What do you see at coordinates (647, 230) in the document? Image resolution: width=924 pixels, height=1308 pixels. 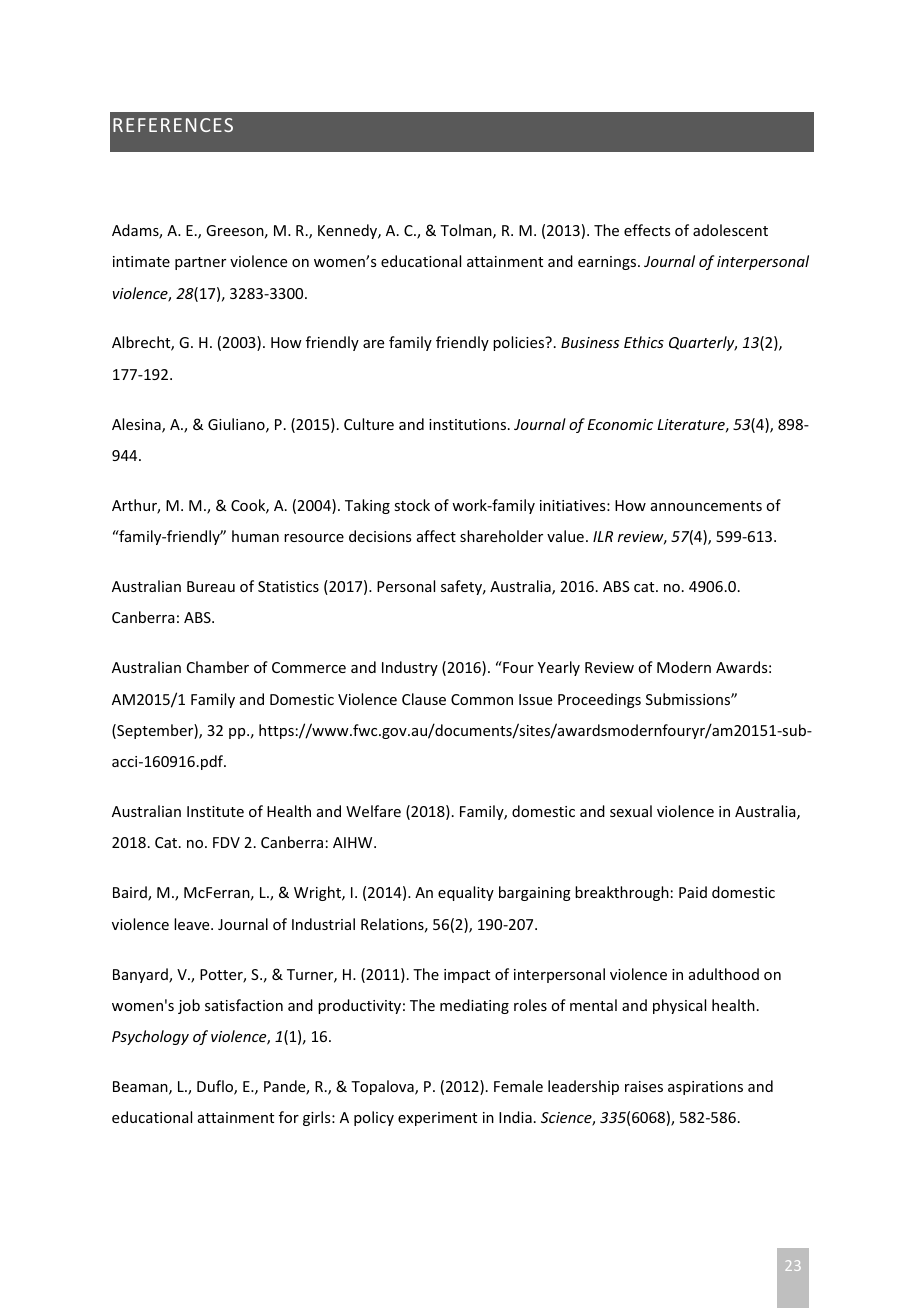 I see `effects` at bounding box center [647, 230].
